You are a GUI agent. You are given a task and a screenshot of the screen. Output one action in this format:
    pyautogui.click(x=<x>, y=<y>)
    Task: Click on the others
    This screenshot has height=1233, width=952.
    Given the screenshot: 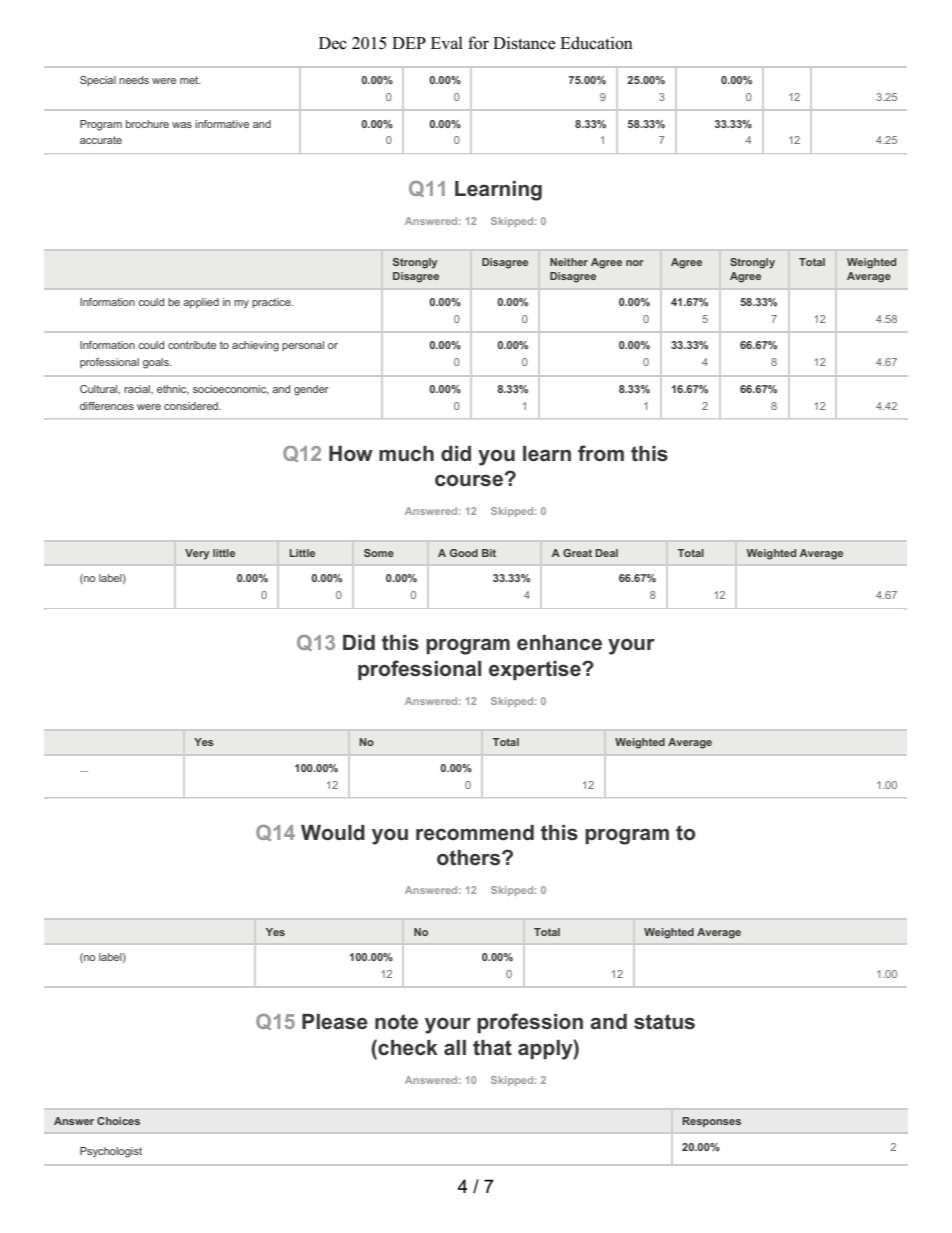 What is the action you would take?
    pyautogui.click(x=470, y=858)
